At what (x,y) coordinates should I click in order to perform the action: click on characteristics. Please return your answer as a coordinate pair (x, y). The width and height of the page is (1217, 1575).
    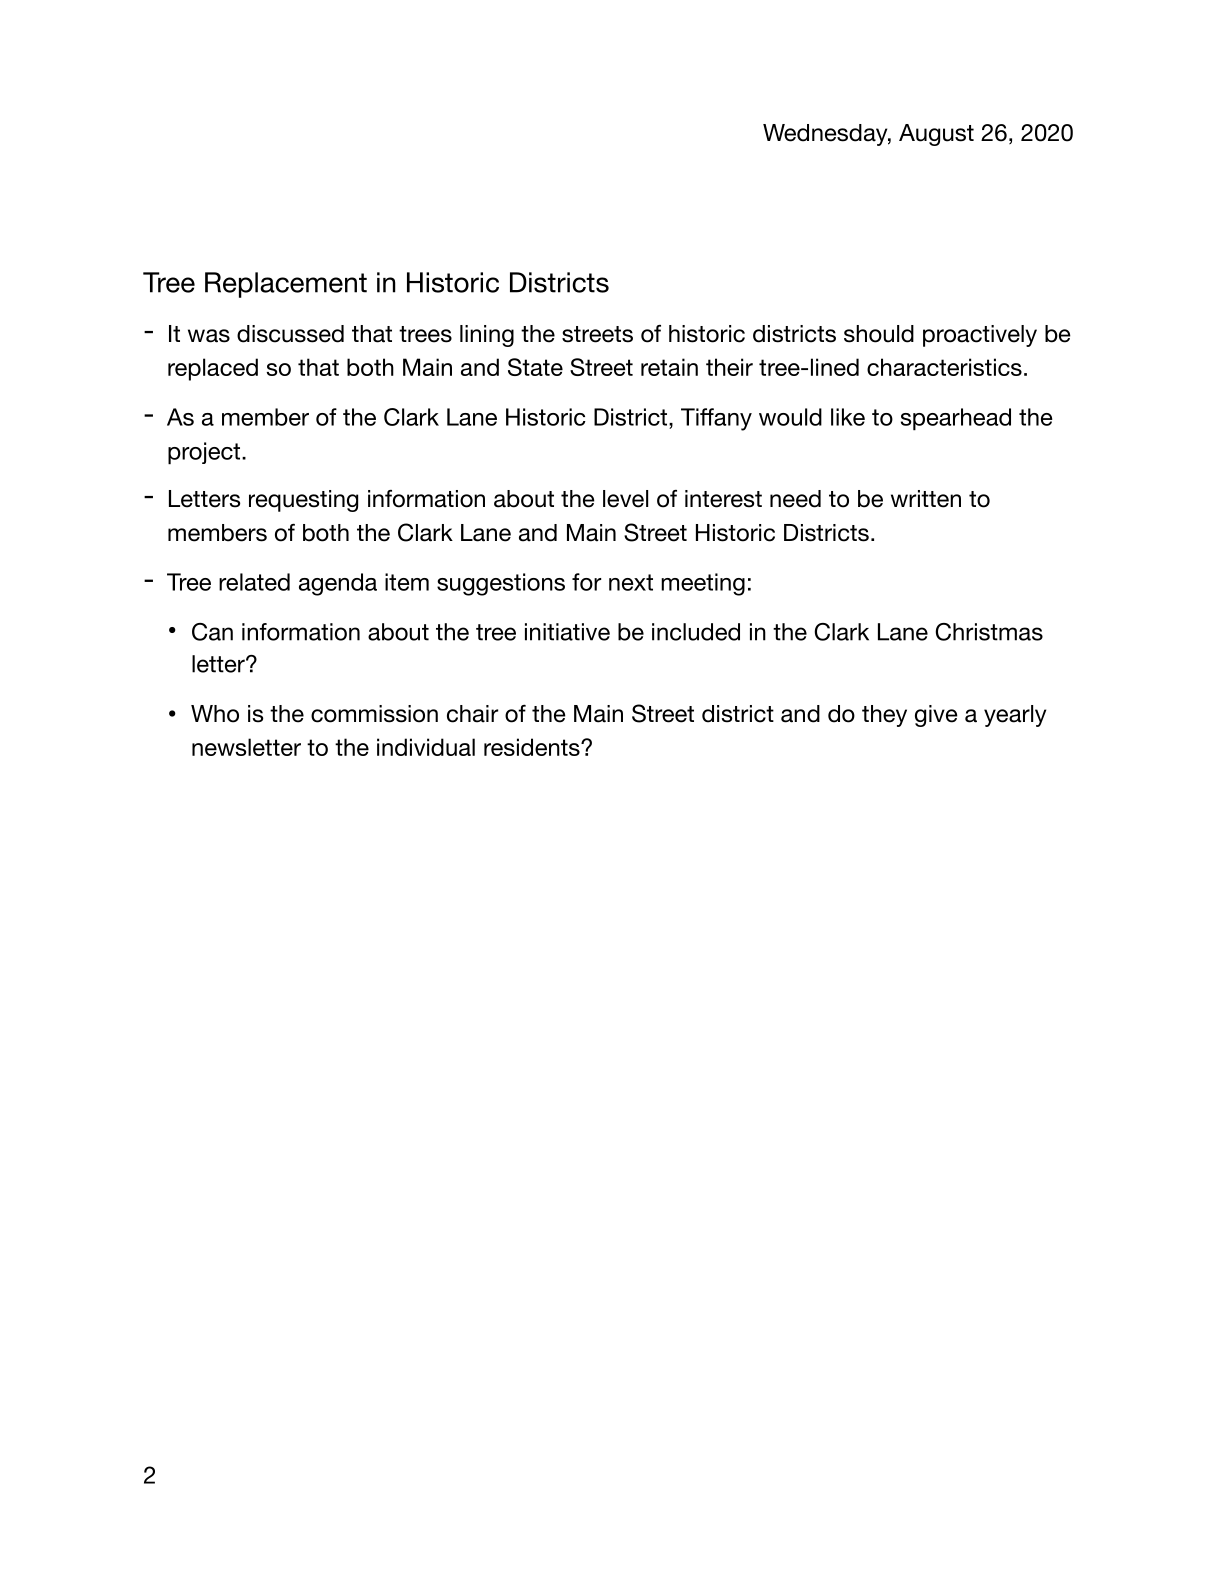
    Looking at the image, I should click on (944, 367).
